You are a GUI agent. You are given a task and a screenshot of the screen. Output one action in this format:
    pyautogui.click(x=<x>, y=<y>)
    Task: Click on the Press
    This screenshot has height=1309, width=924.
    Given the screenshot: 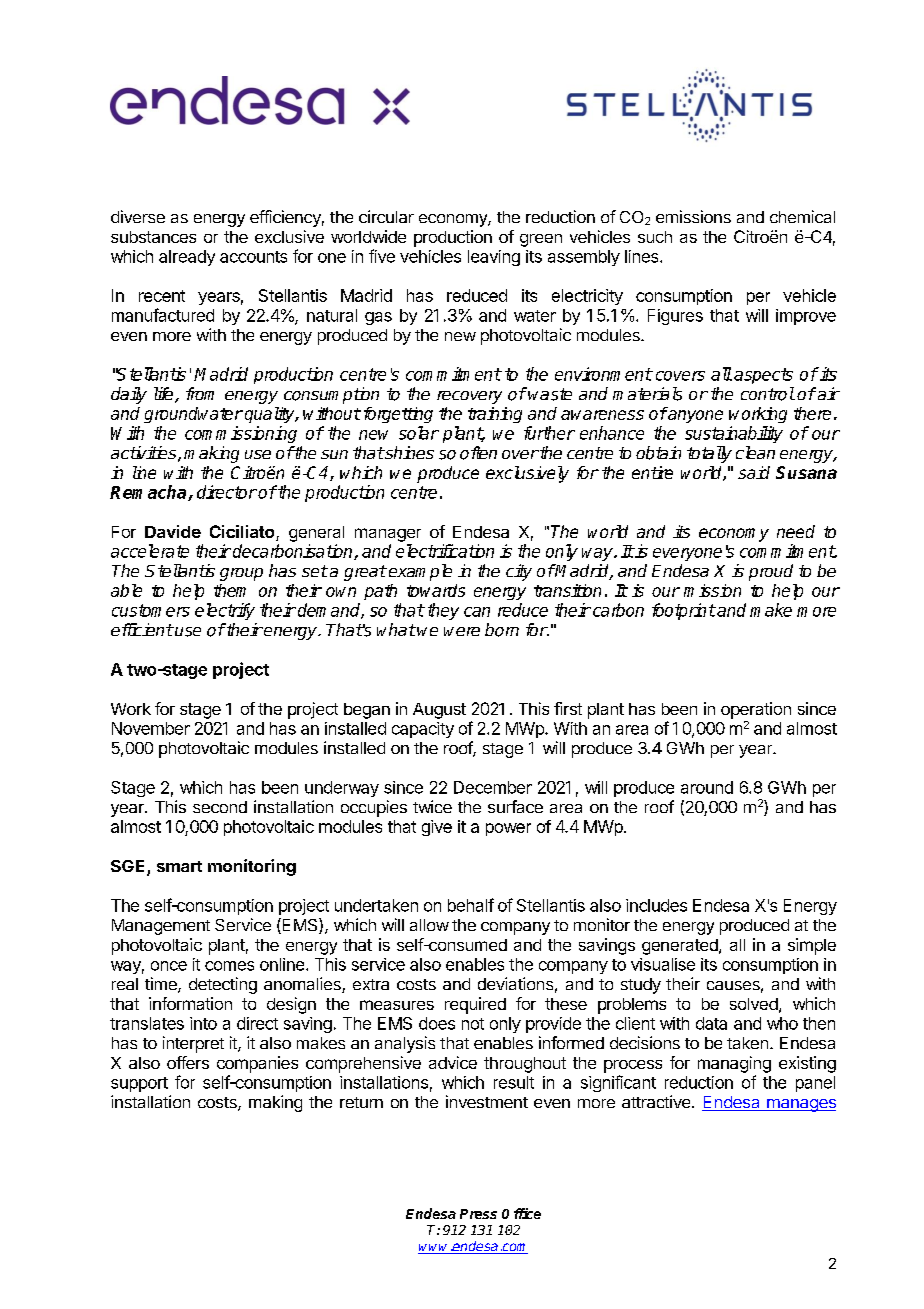 What is the action you would take?
    pyautogui.click(x=478, y=1214)
